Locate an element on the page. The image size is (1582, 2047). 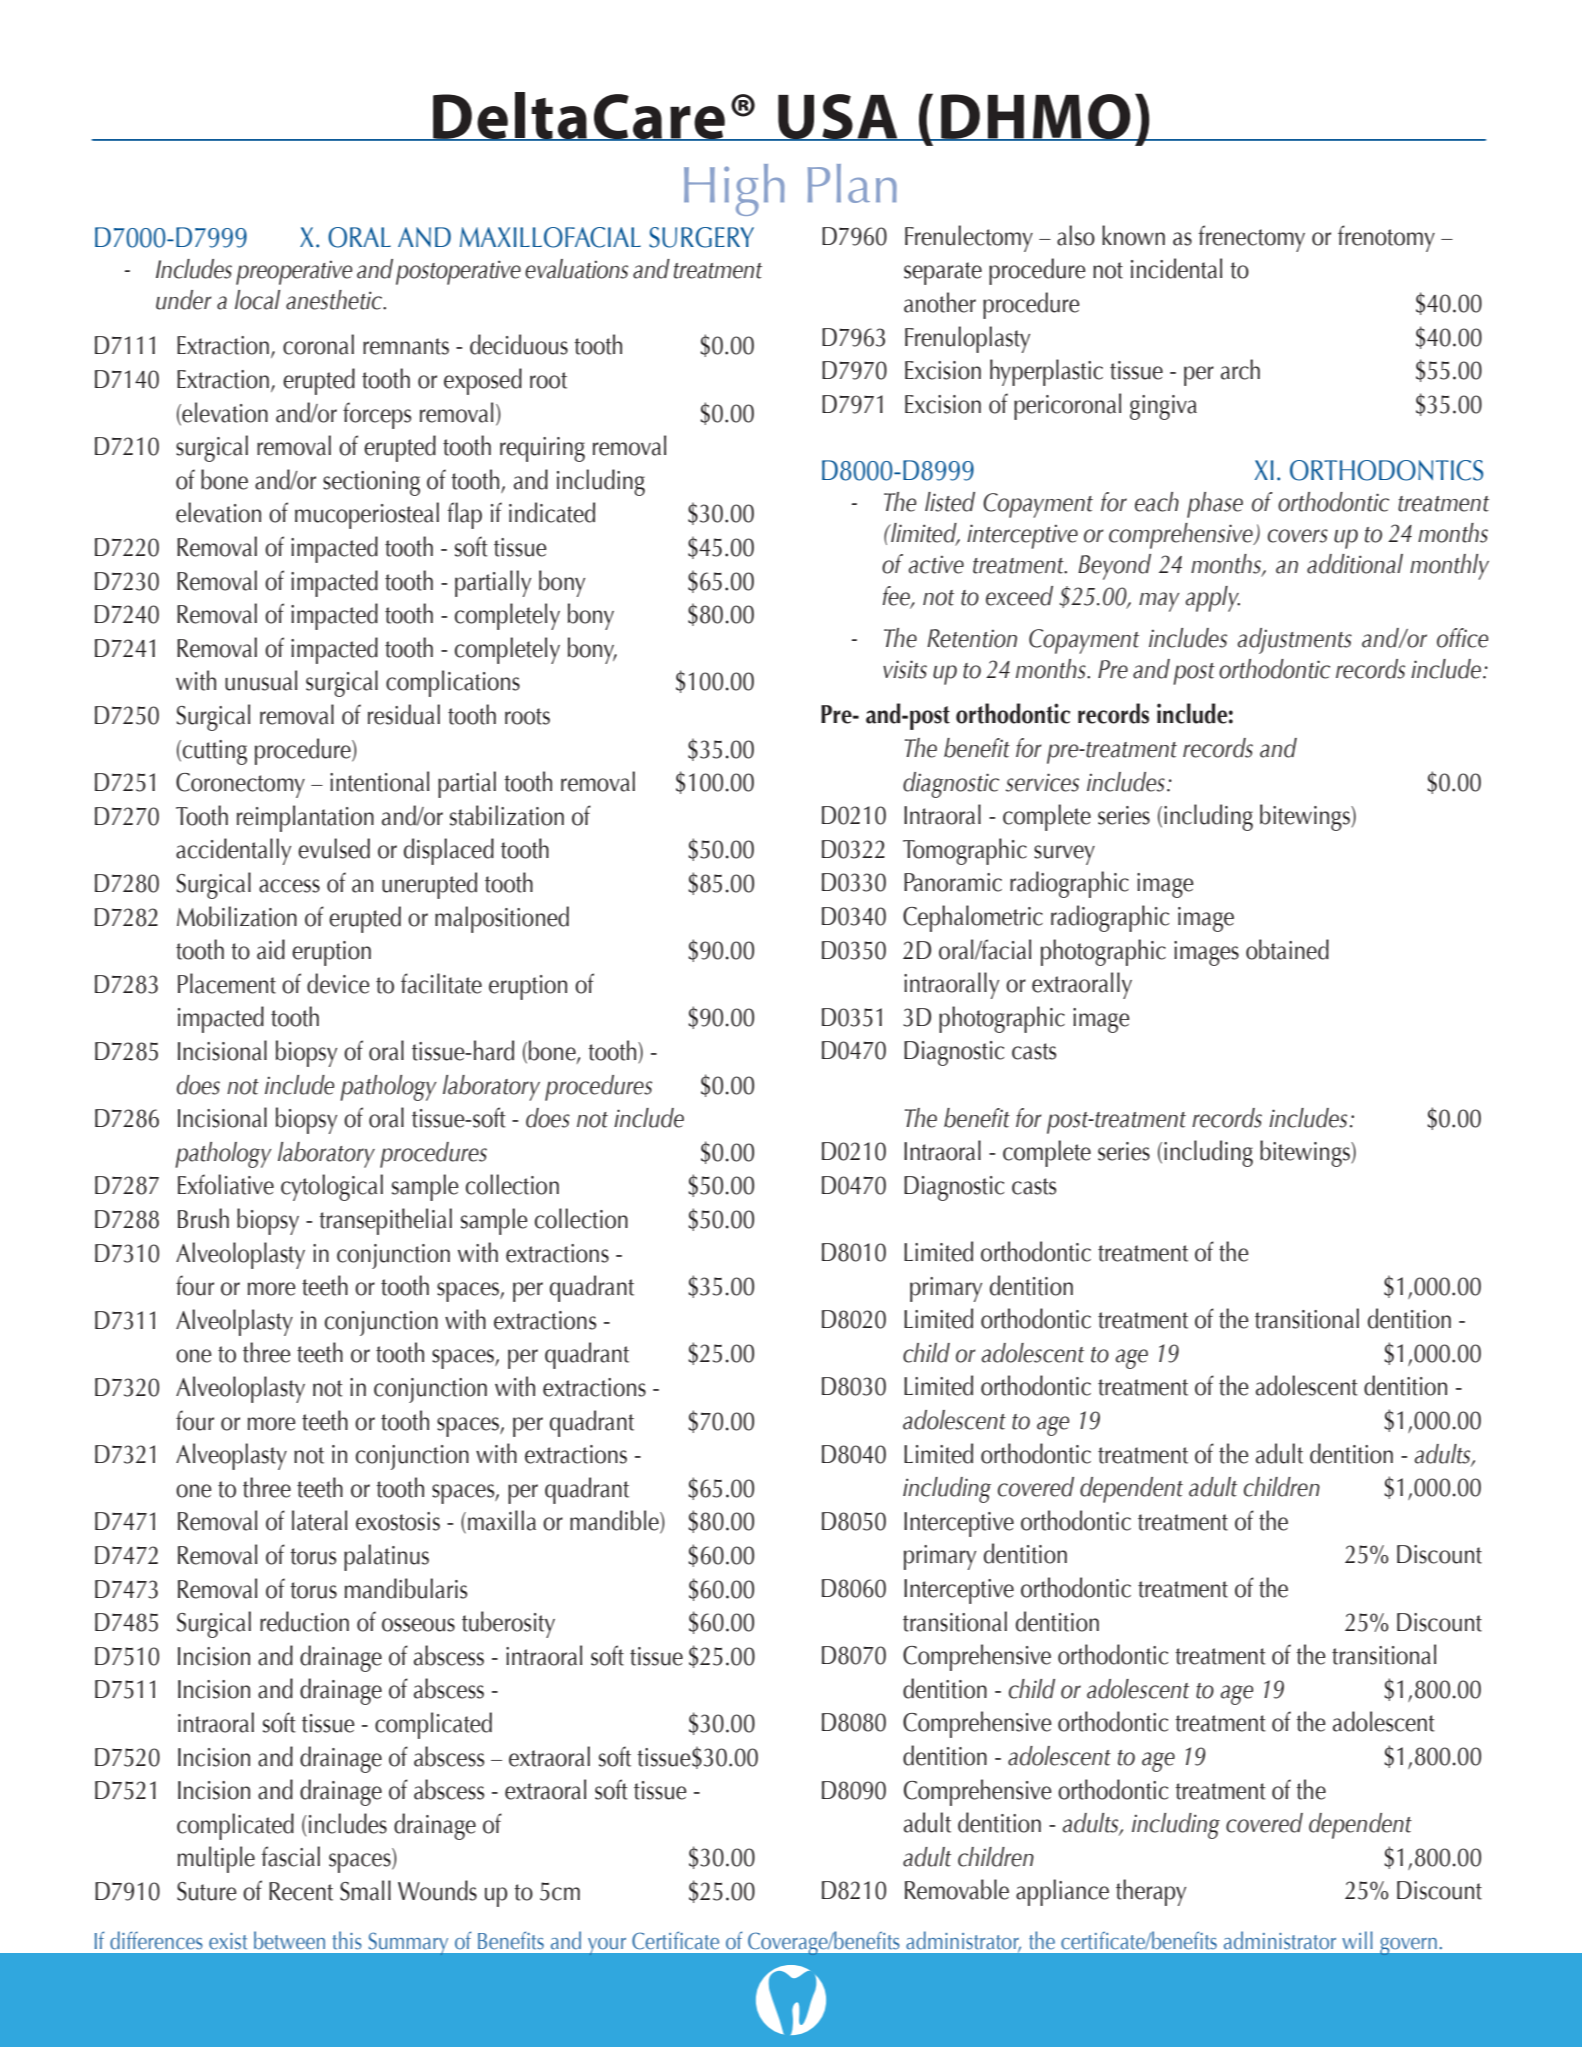
Panoramic is located at coordinates (953, 882).
